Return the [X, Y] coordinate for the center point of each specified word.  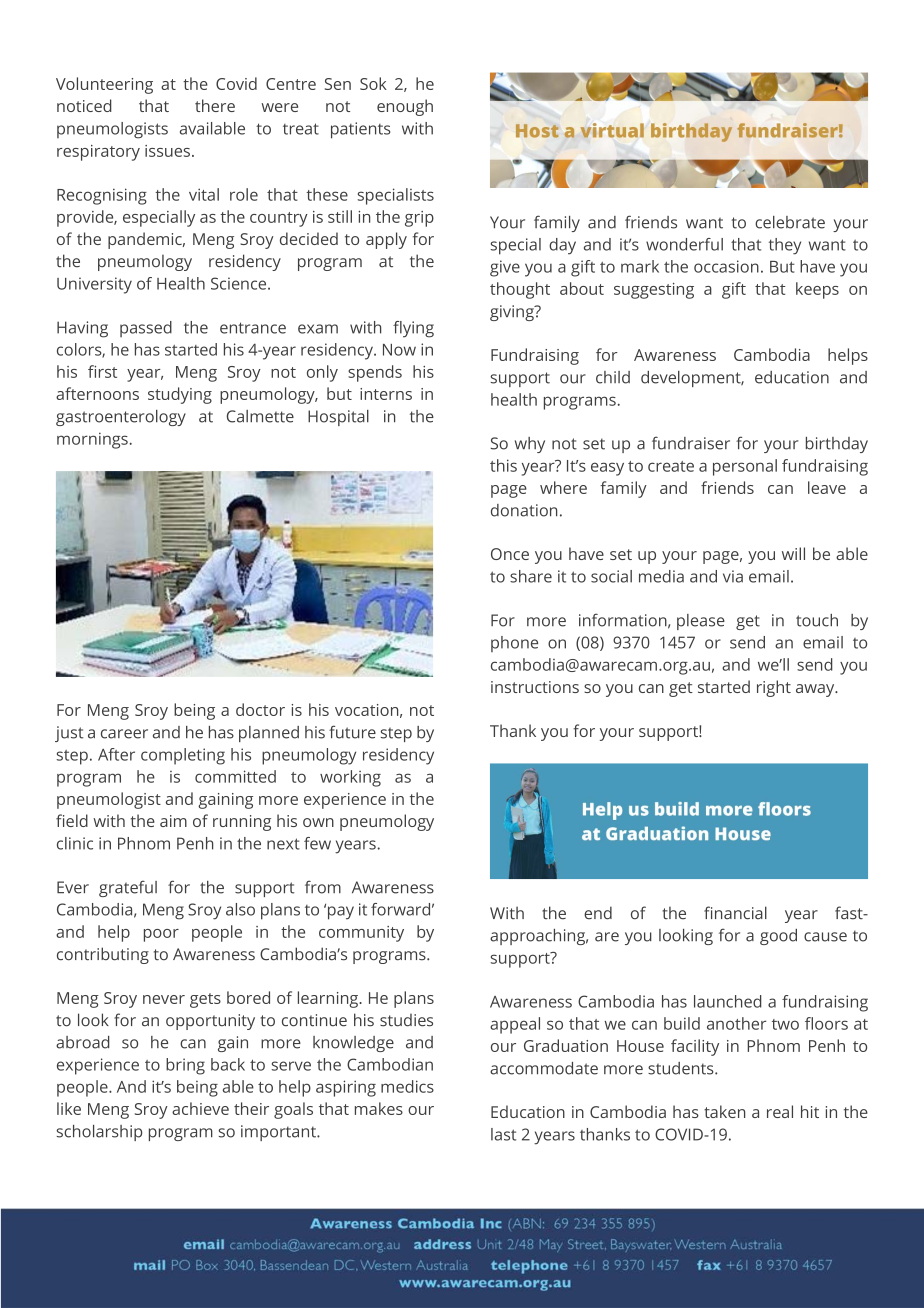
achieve [200, 1108]
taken [724, 1111]
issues [167, 151]
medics [407, 1086]
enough [405, 107]
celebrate [790, 222]
